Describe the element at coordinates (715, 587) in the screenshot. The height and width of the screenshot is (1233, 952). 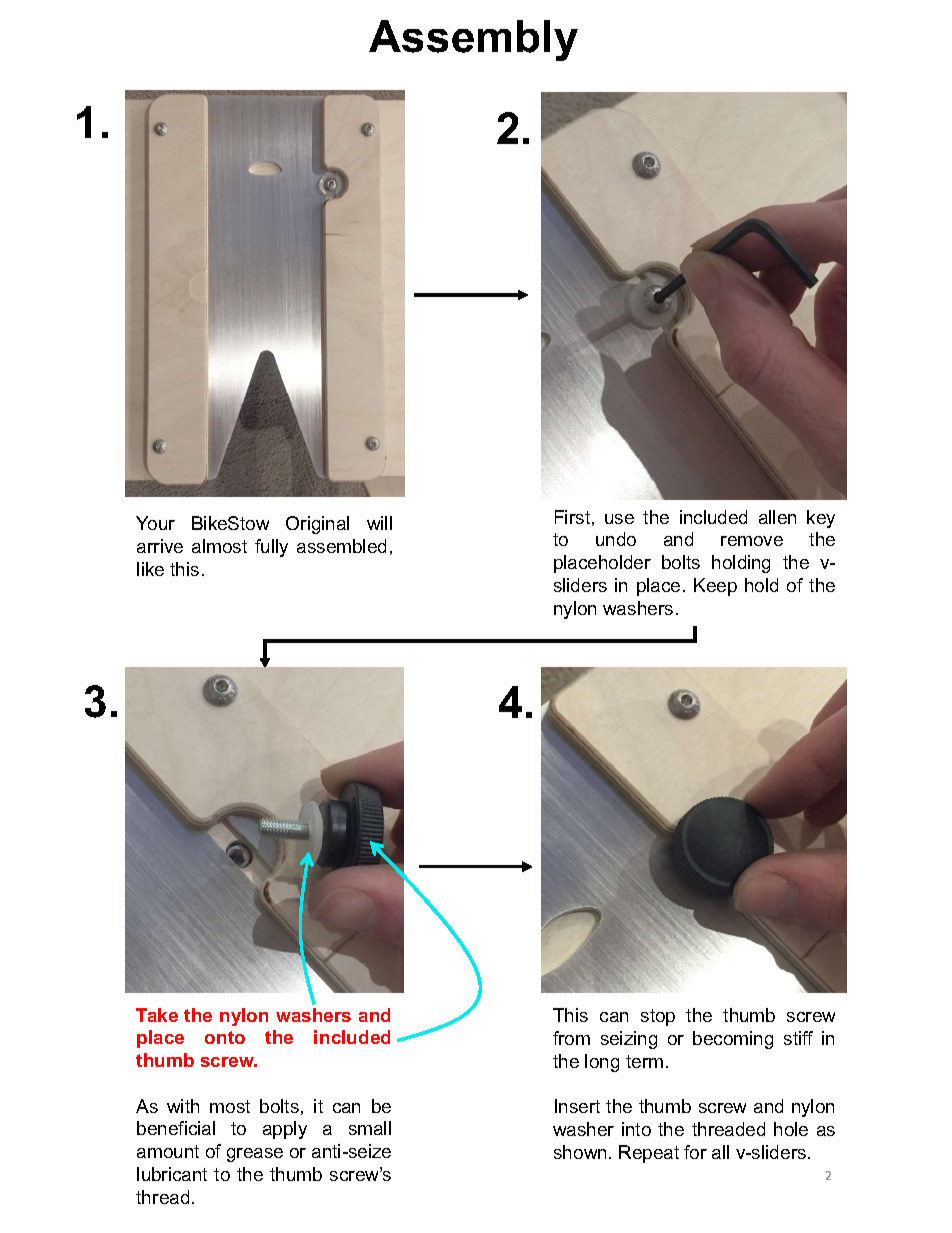
I see `Keep` at that location.
